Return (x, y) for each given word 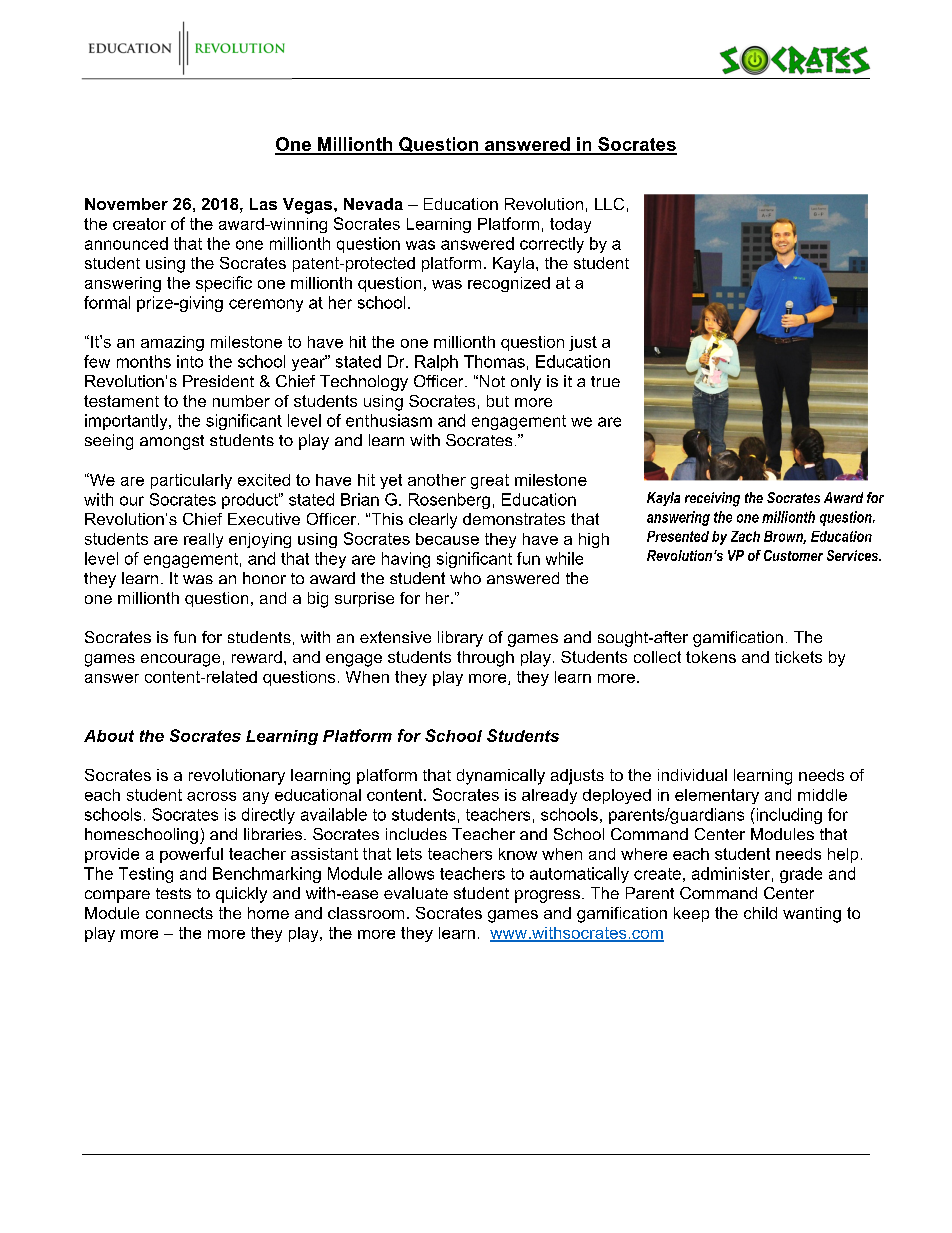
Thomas (494, 361)
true (605, 381)
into (190, 361)
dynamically (501, 777)
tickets (798, 657)
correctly (552, 245)
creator (139, 224)
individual (692, 775)
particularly (191, 481)
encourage (180, 660)
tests (173, 893)
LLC (609, 204)
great (490, 481)
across (211, 796)
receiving (712, 499)
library (460, 639)
